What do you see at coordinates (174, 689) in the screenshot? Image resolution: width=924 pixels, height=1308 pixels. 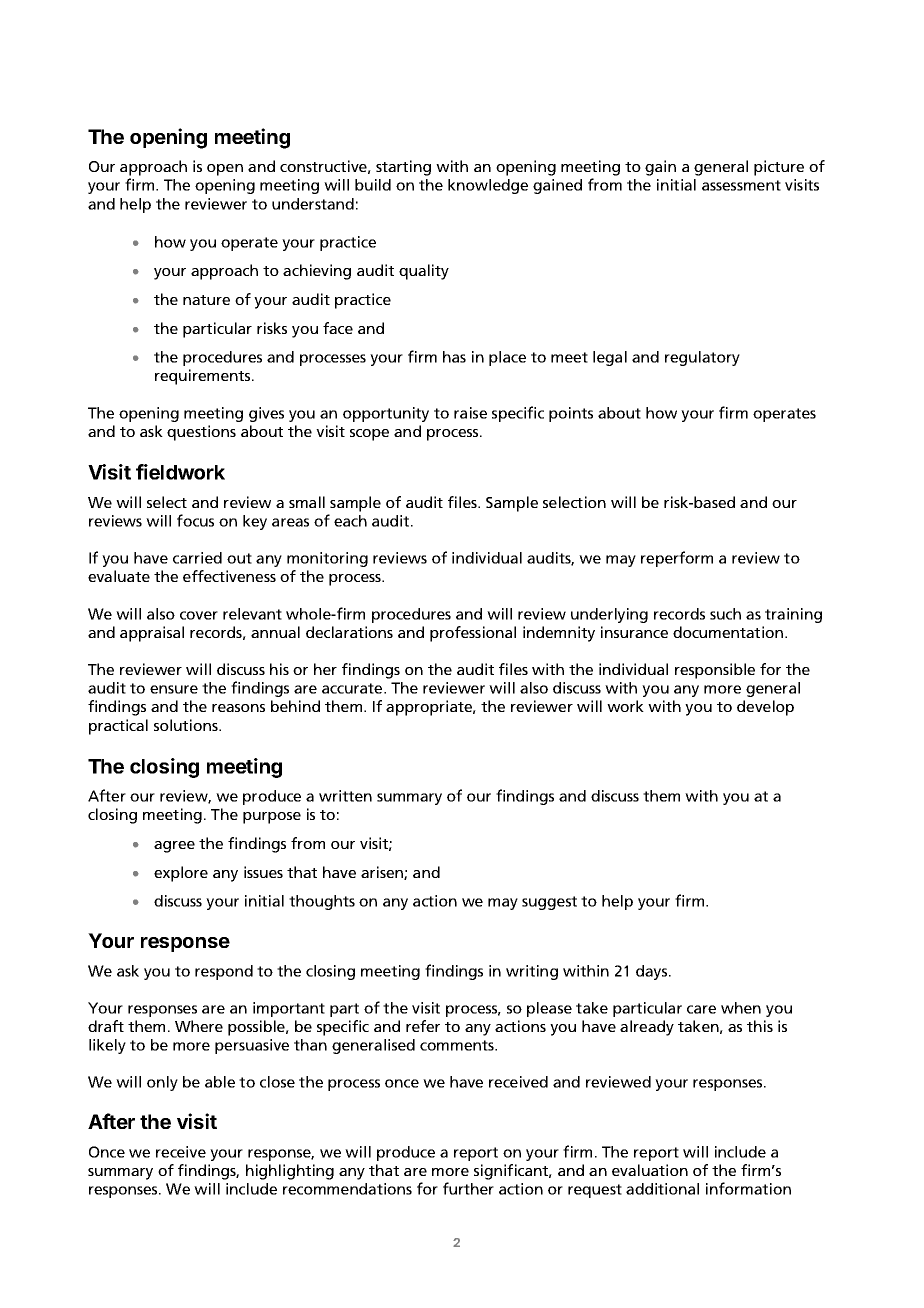 I see `ensure` at bounding box center [174, 689].
